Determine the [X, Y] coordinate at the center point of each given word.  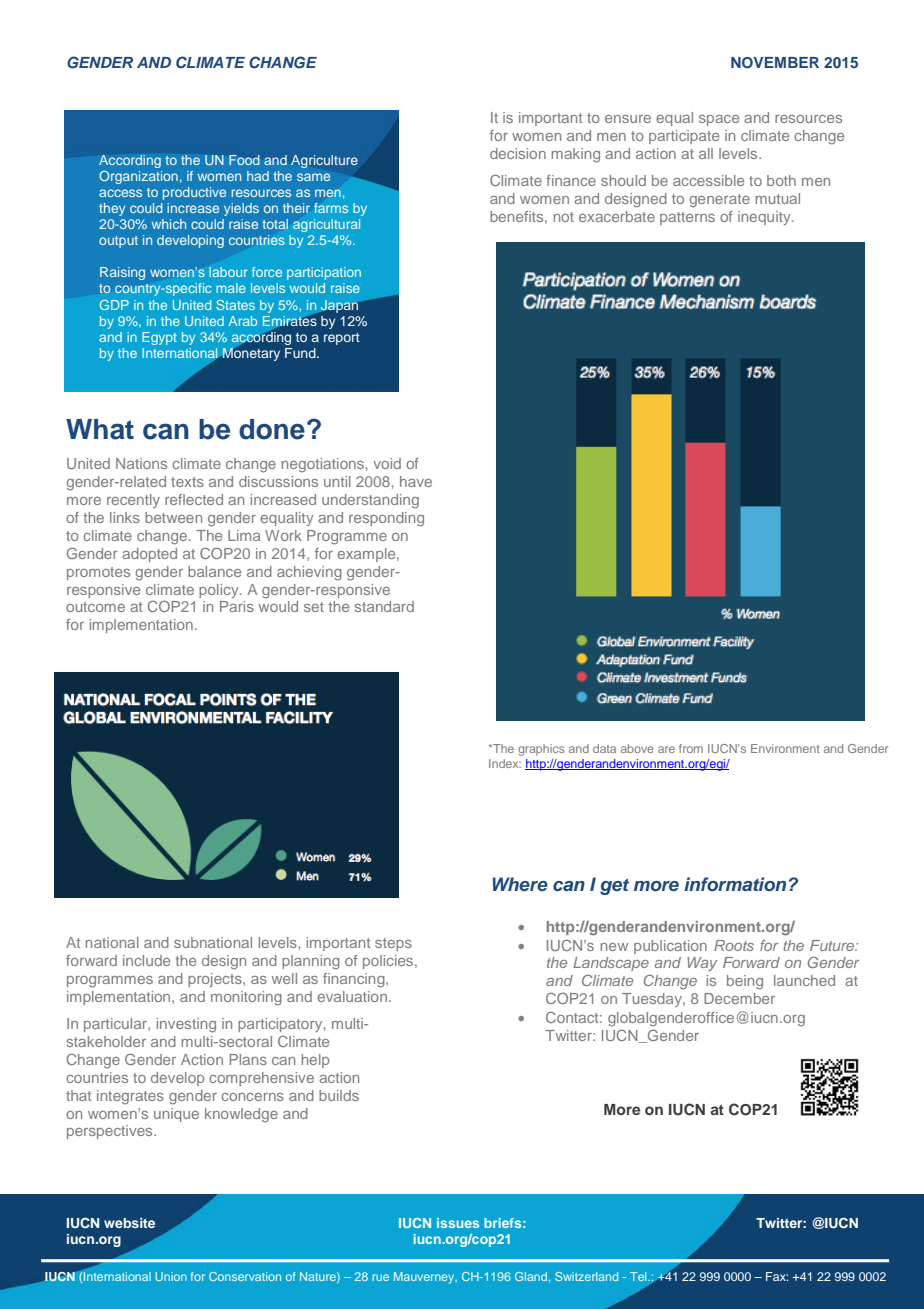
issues [458, 1223]
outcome [95, 607]
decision [518, 153]
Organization [138, 177]
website [129, 1223]
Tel [639, 1276]
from [691, 748]
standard [384, 606]
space [719, 120]
